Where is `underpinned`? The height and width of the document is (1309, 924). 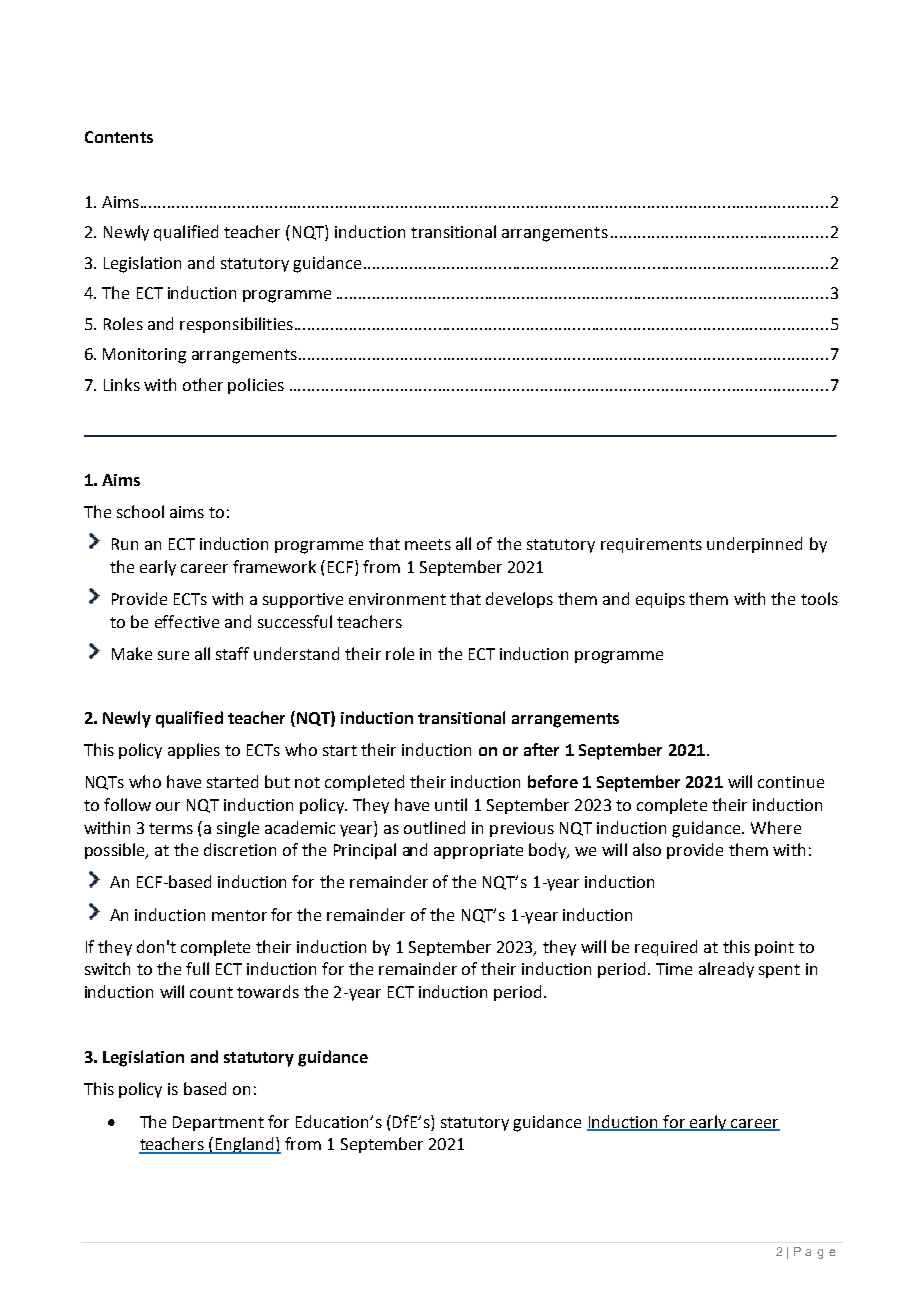 underpinned is located at coordinates (754, 545).
